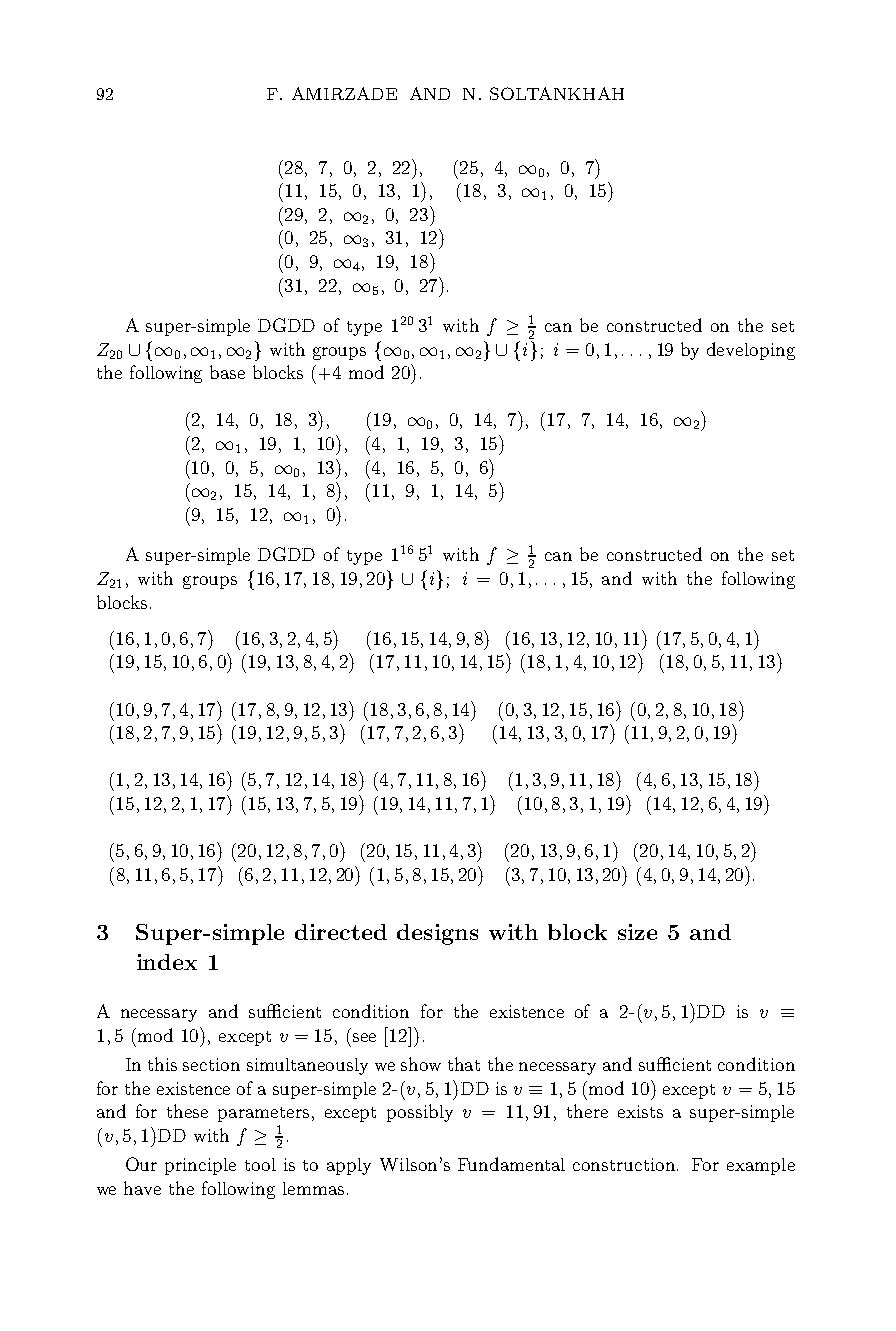  I want to click on designs, so click(437, 934).
